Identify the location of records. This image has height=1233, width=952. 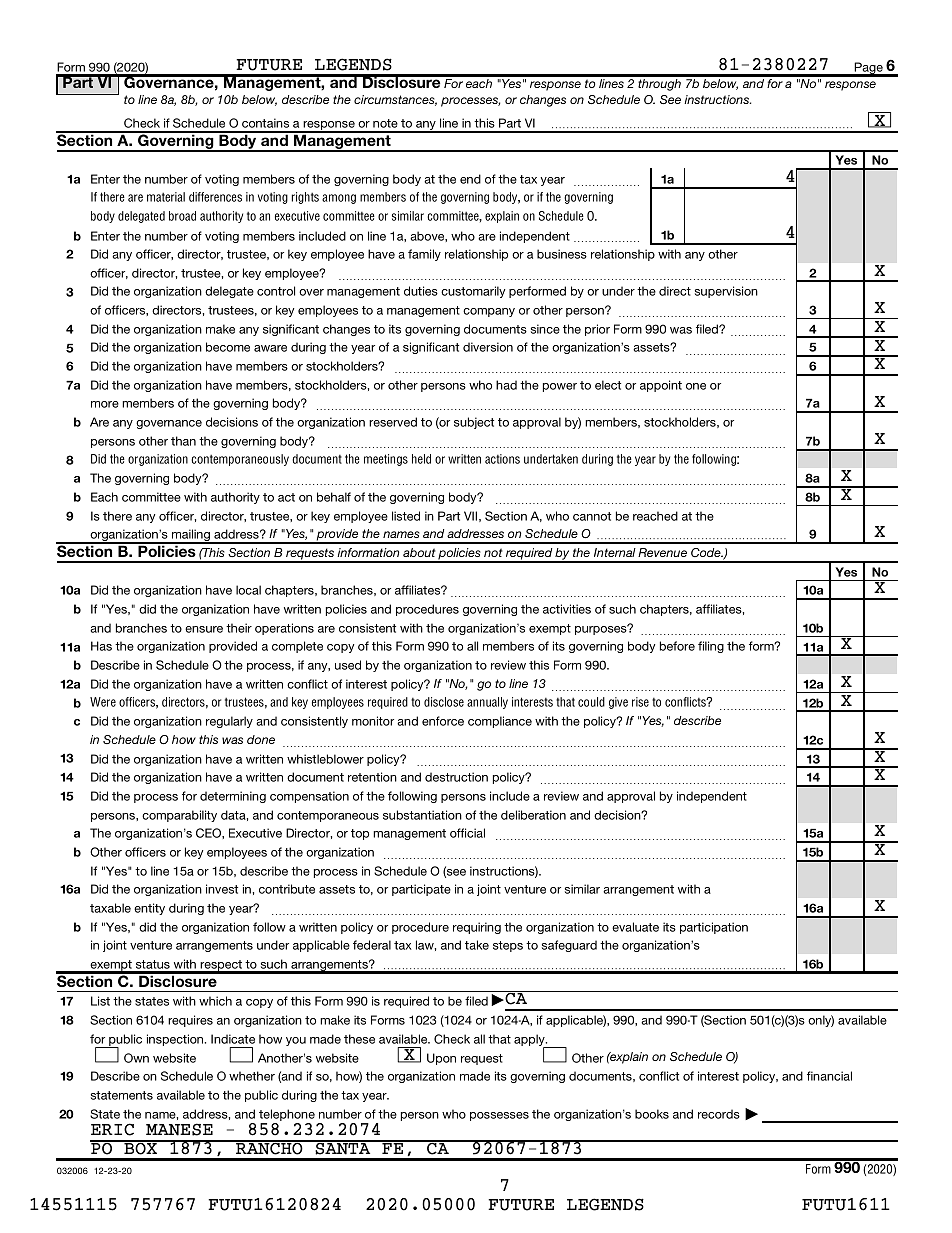
(719, 1114).
